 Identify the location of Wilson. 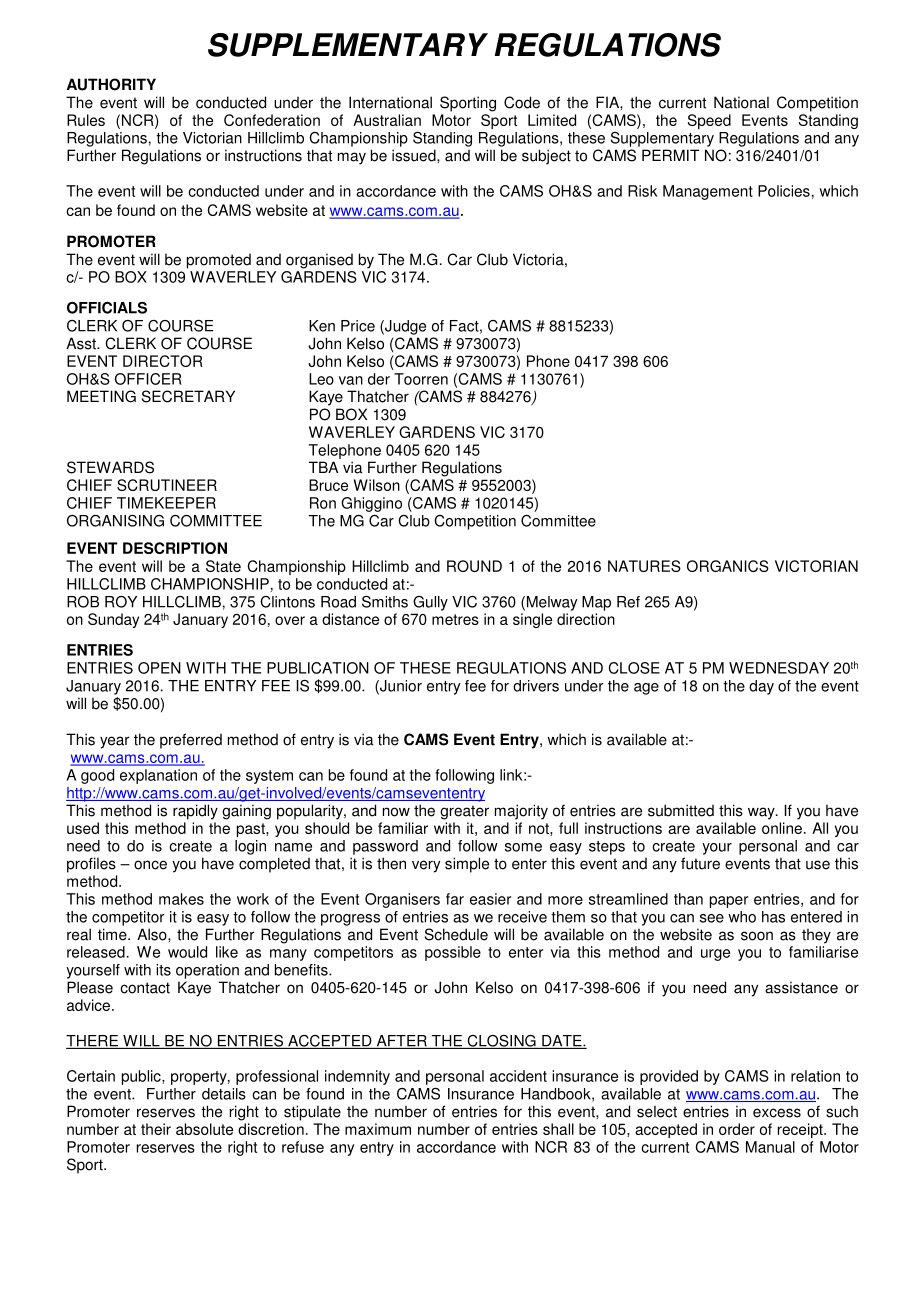
(377, 485).
